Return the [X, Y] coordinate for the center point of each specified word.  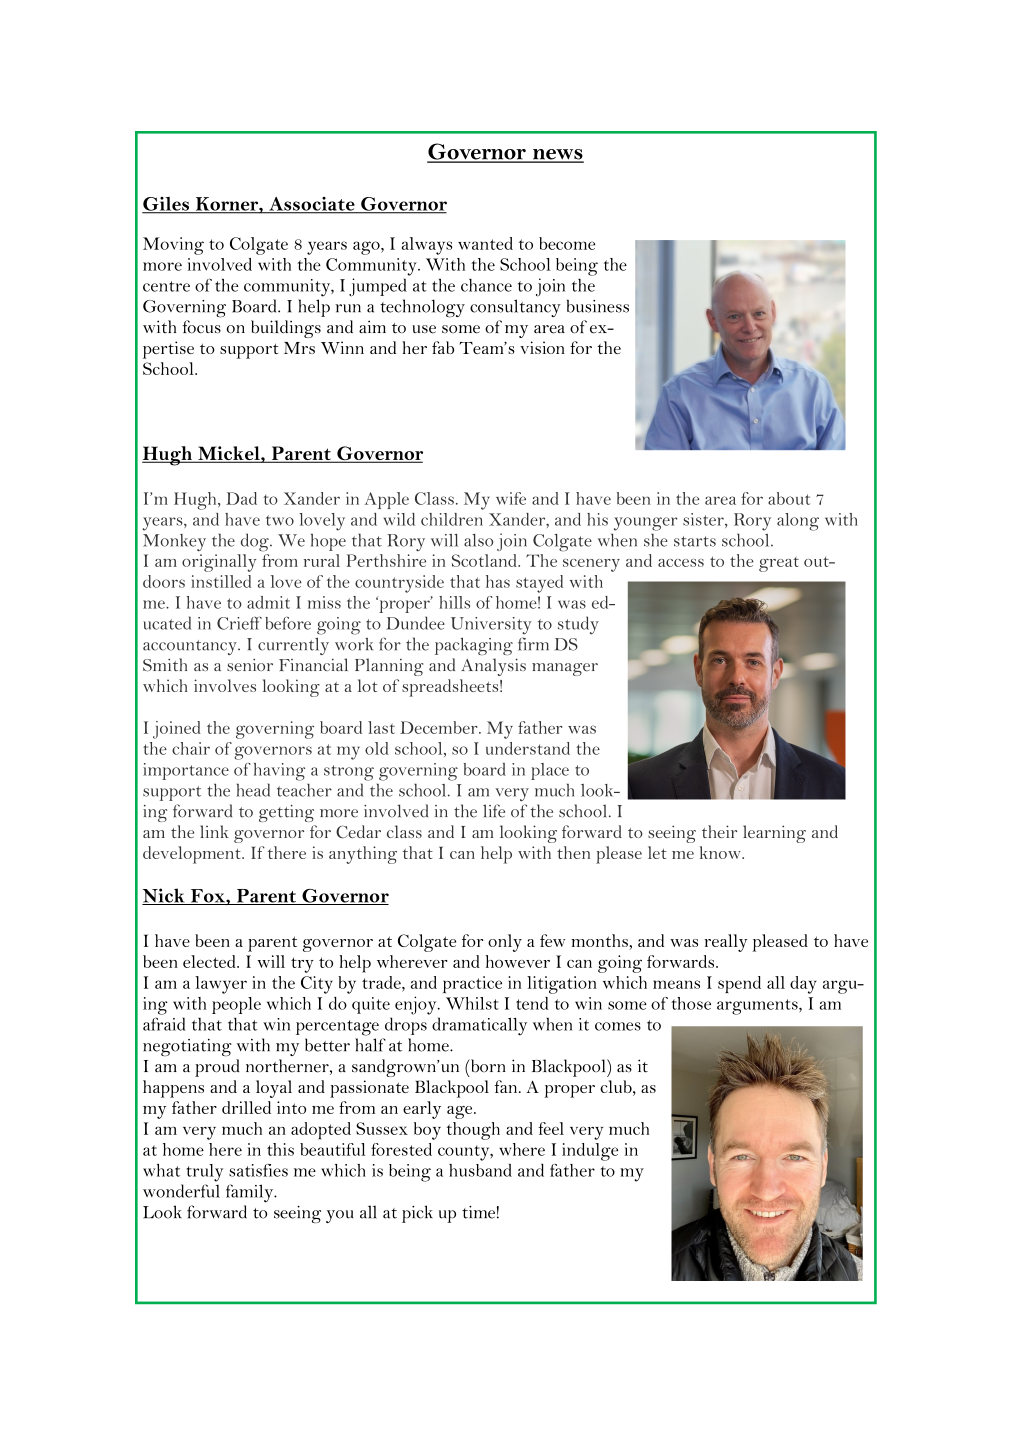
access [681, 563]
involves [225, 685]
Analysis [493, 667]
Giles [166, 205]
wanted [485, 243]
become [567, 243]
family [251, 1193]
